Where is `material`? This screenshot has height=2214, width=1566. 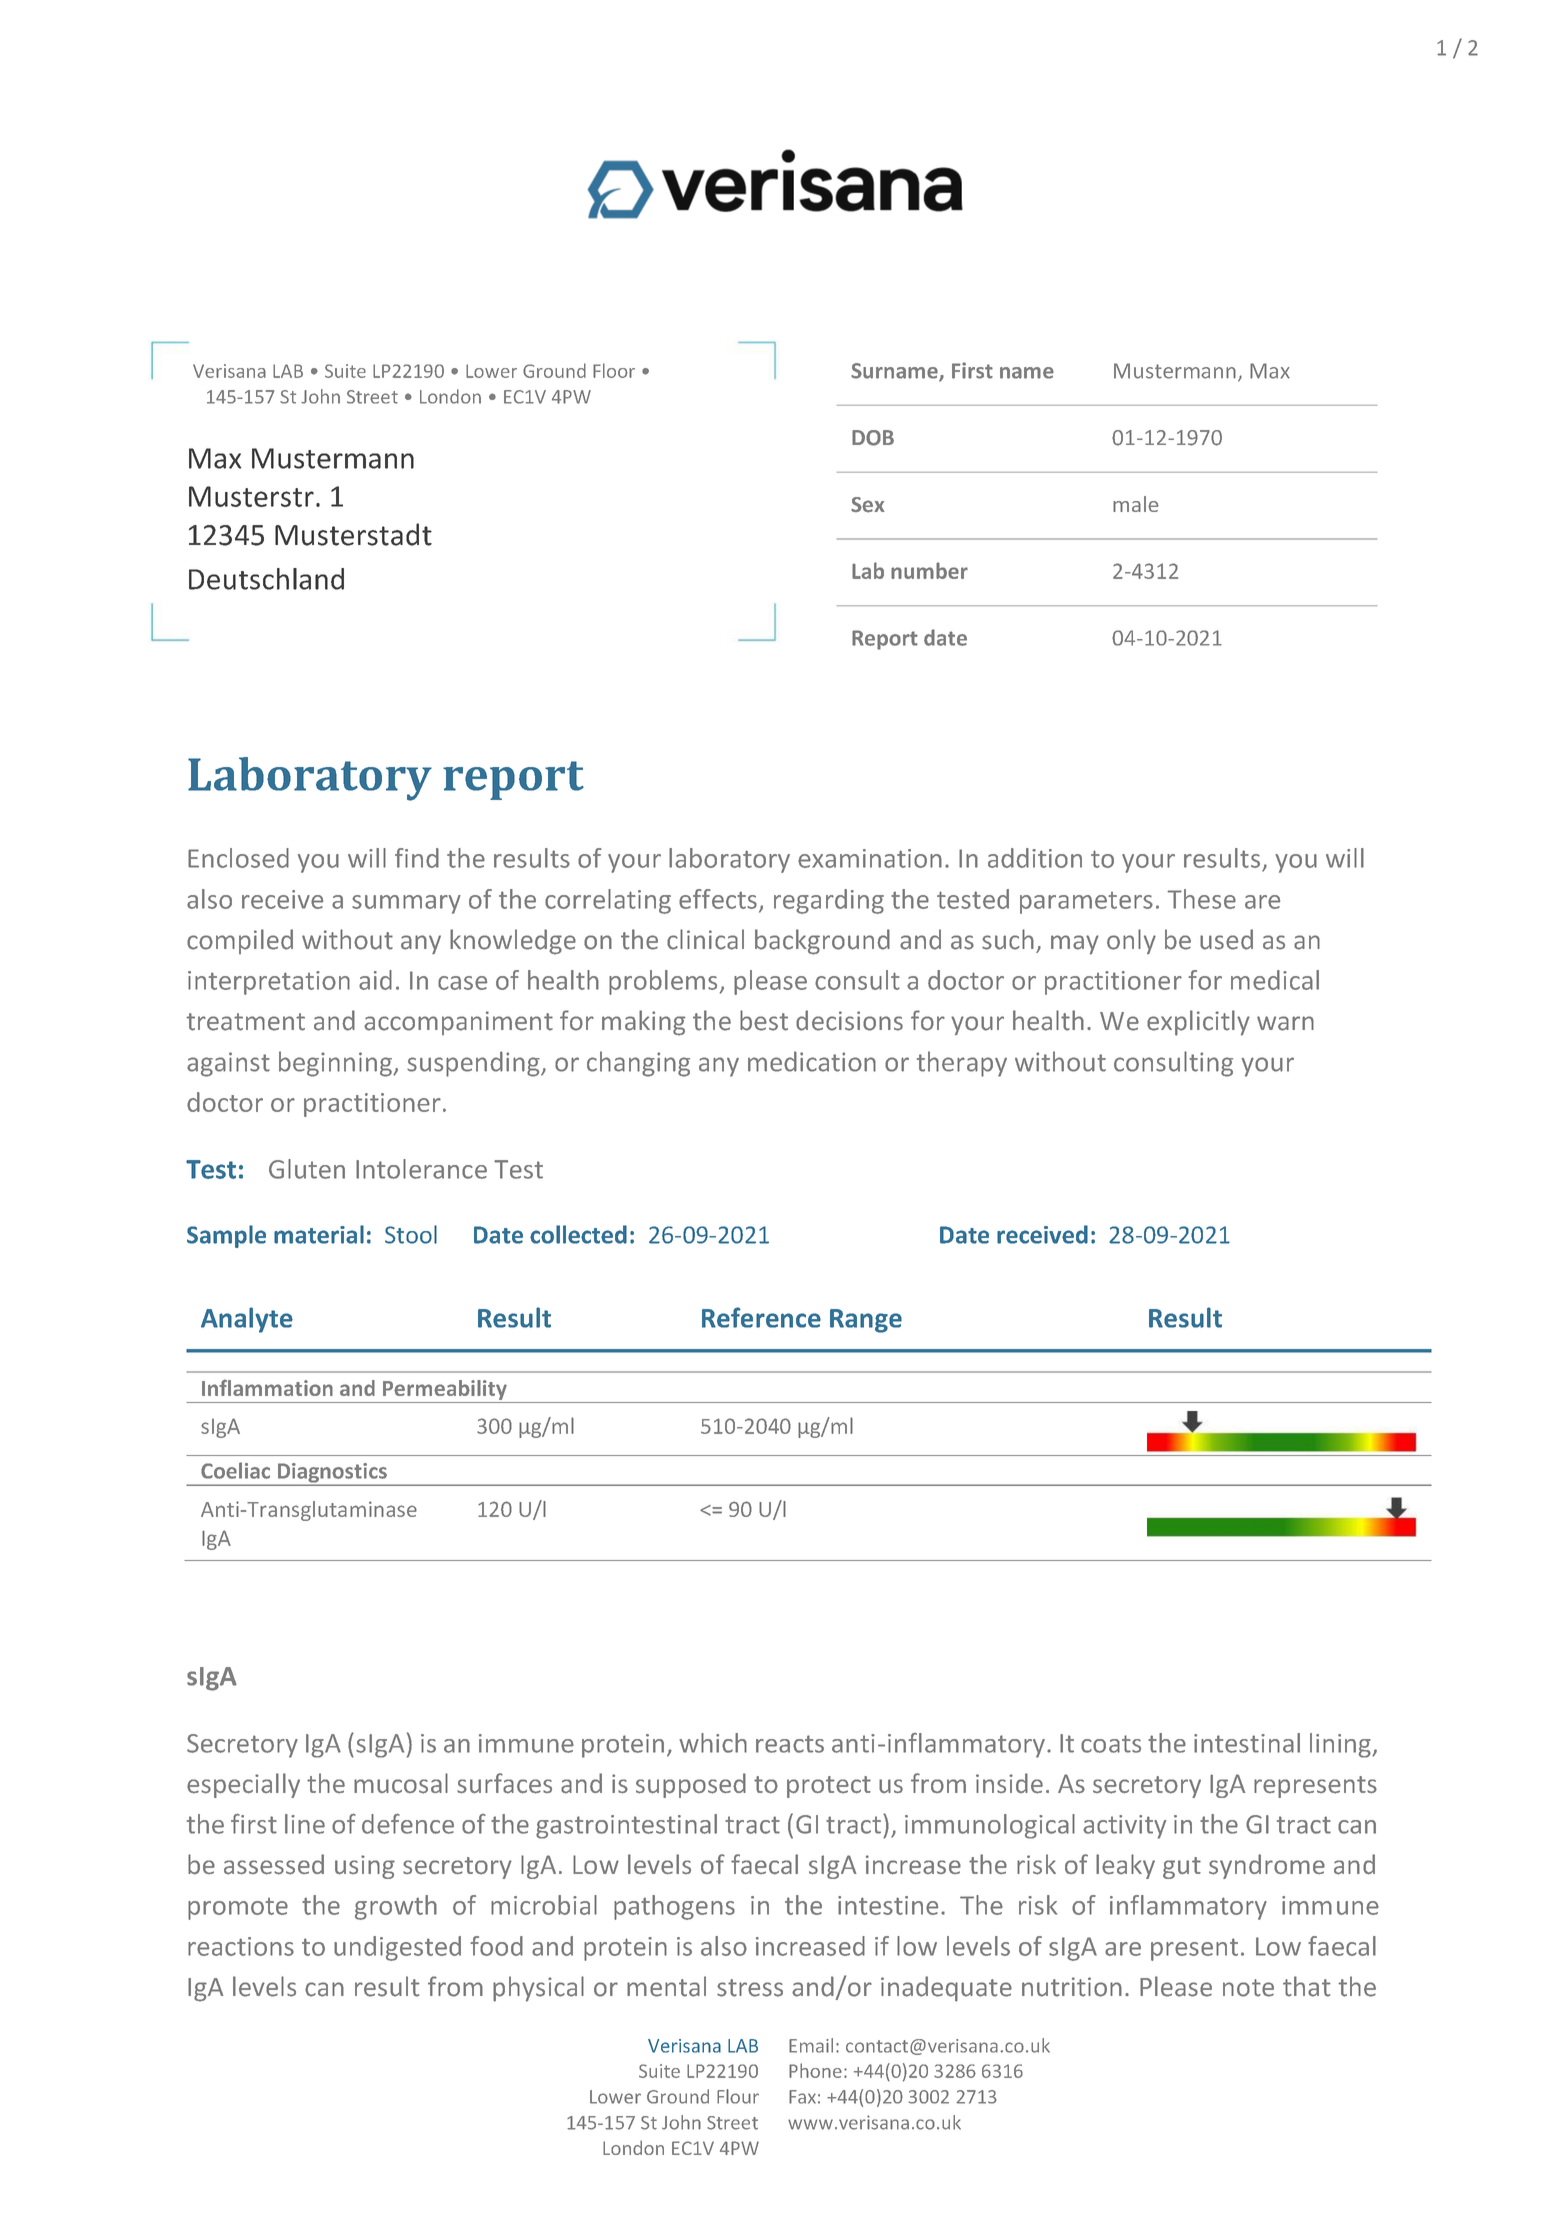 material is located at coordinates (319, 1234).
